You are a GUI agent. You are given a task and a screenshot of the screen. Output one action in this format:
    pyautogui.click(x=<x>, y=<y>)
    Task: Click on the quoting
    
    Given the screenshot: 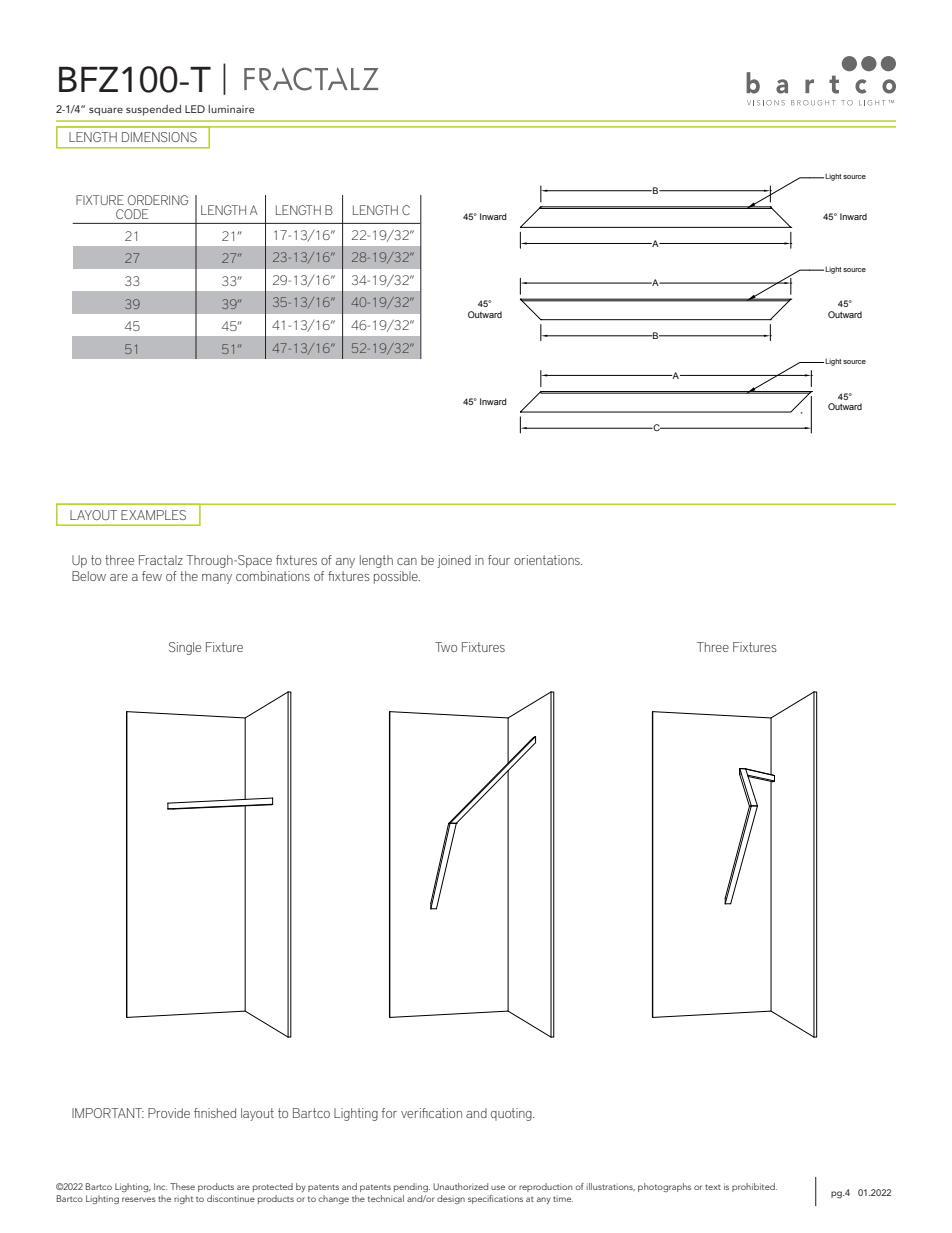 What is the action you would take?
    pyautogui.click(x=512, y=1114)
